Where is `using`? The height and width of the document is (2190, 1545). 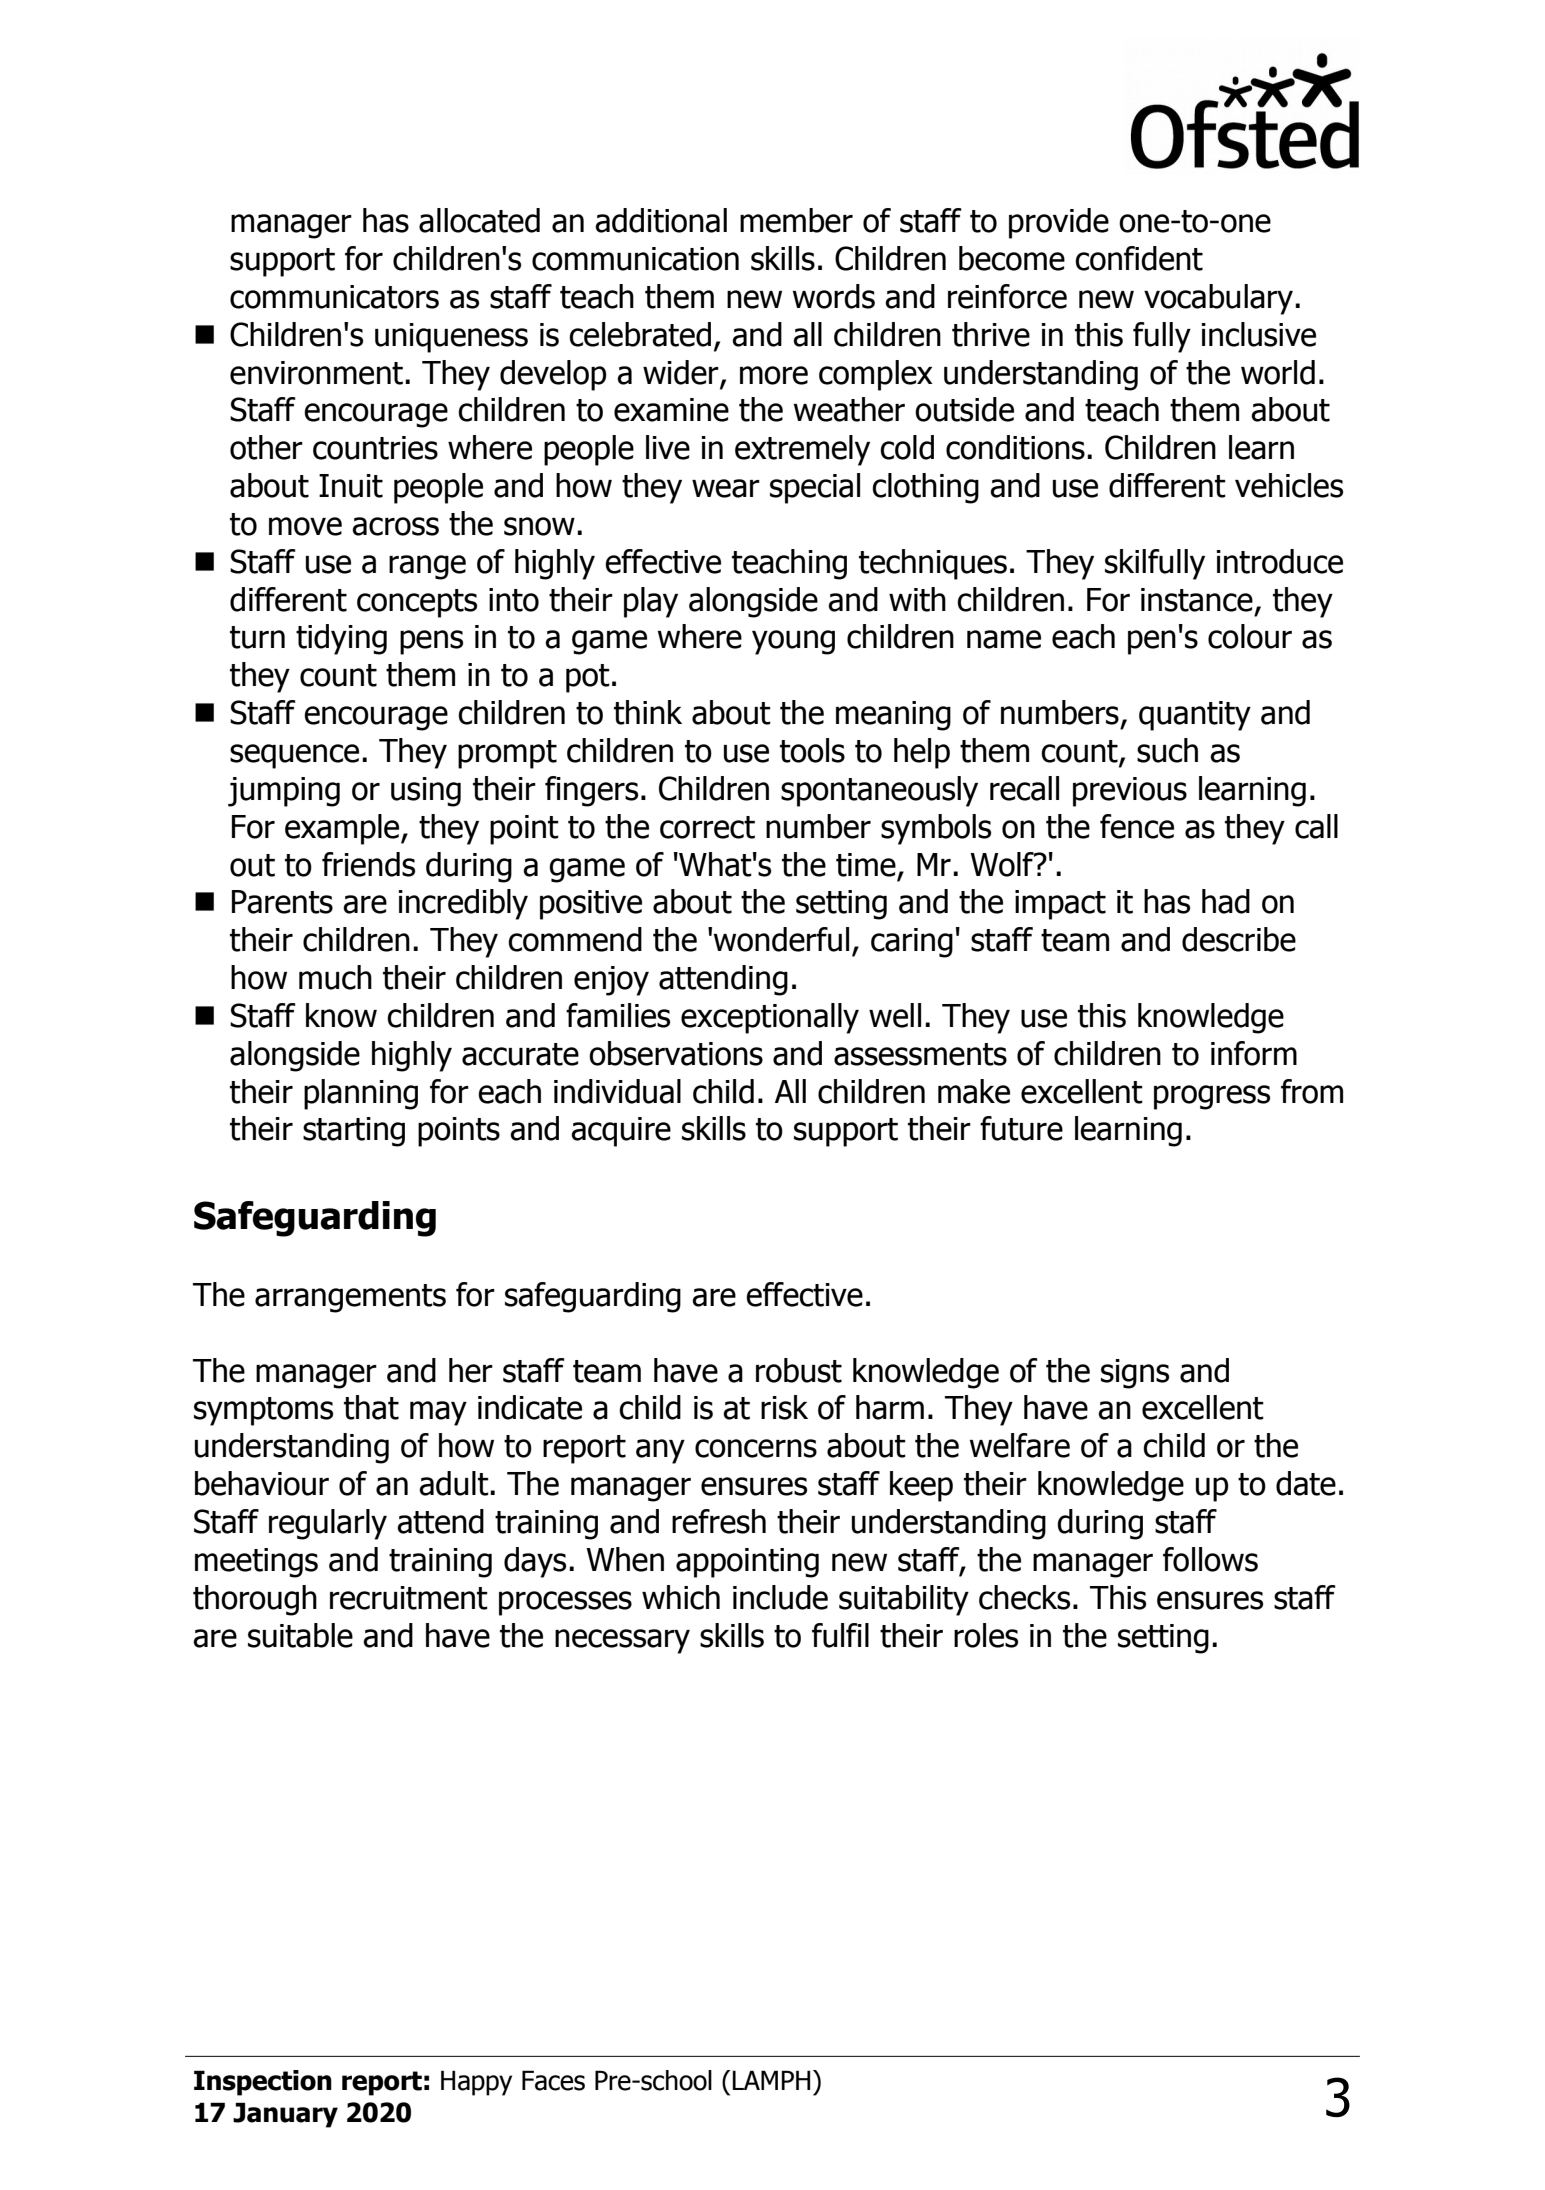 using is located at coordinates (426, 792).
